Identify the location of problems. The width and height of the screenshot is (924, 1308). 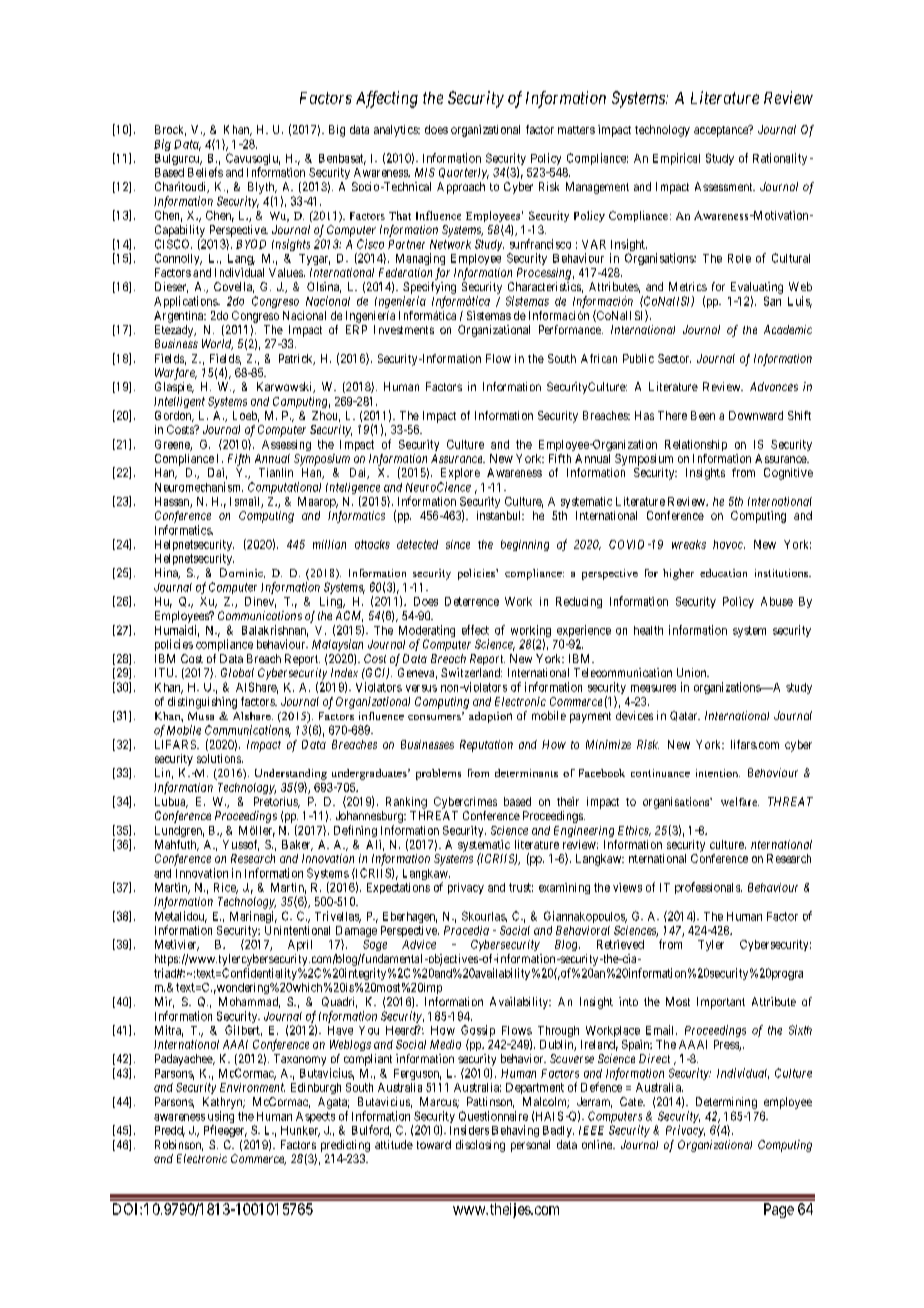
(438, 774).
